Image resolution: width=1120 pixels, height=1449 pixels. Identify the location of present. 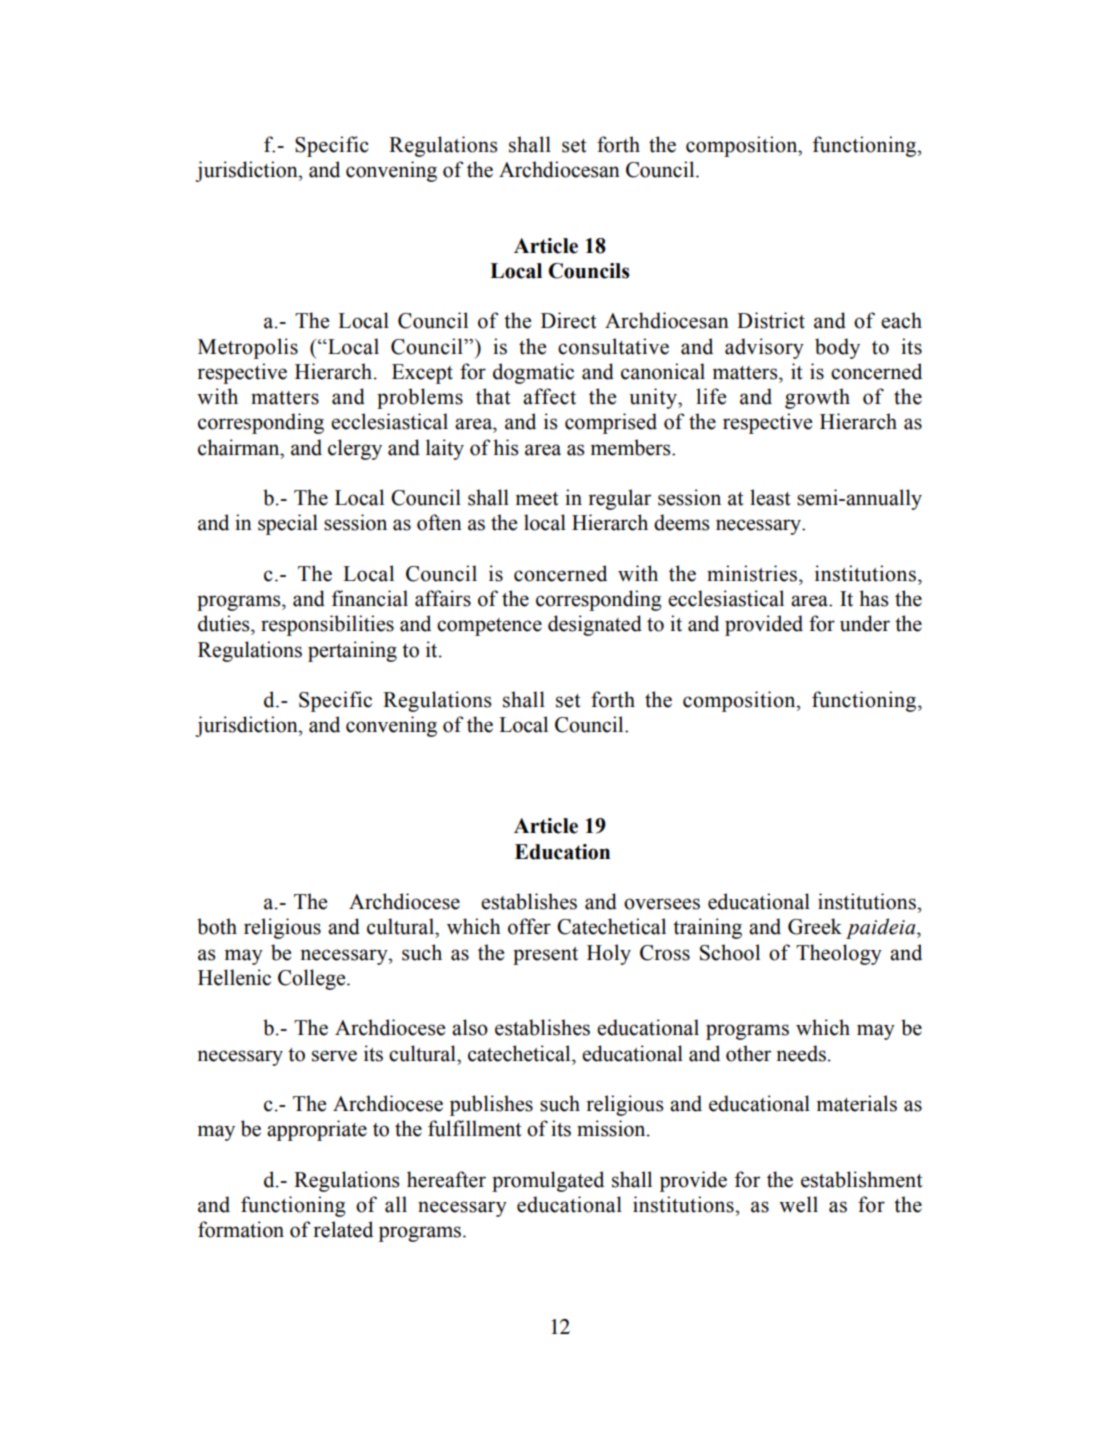
(545, 956).
